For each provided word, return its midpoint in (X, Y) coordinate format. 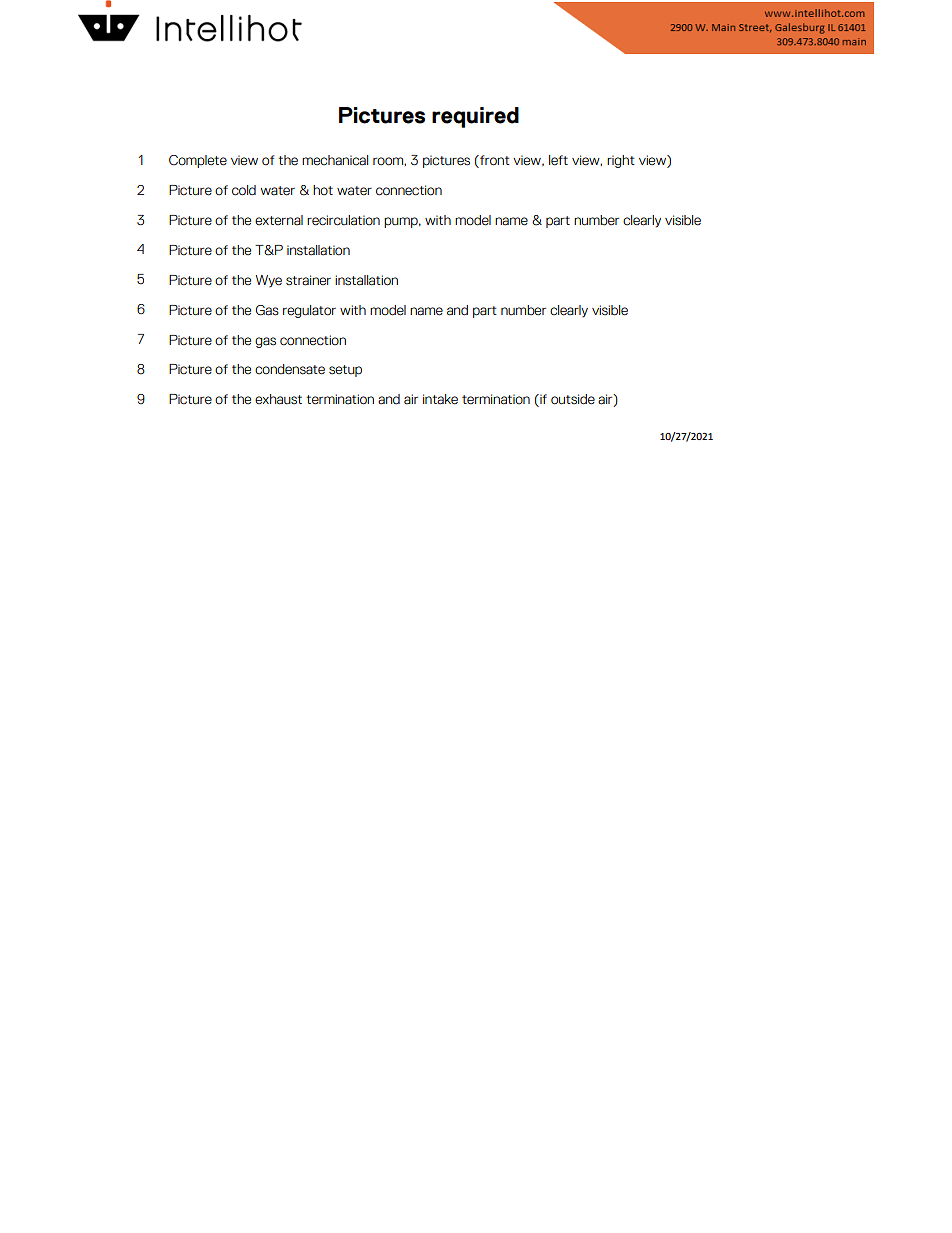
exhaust (278, 399)
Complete (198, 161)
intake (440, 399)
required (475, 117)
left (558, 160)
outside (573, 399)
